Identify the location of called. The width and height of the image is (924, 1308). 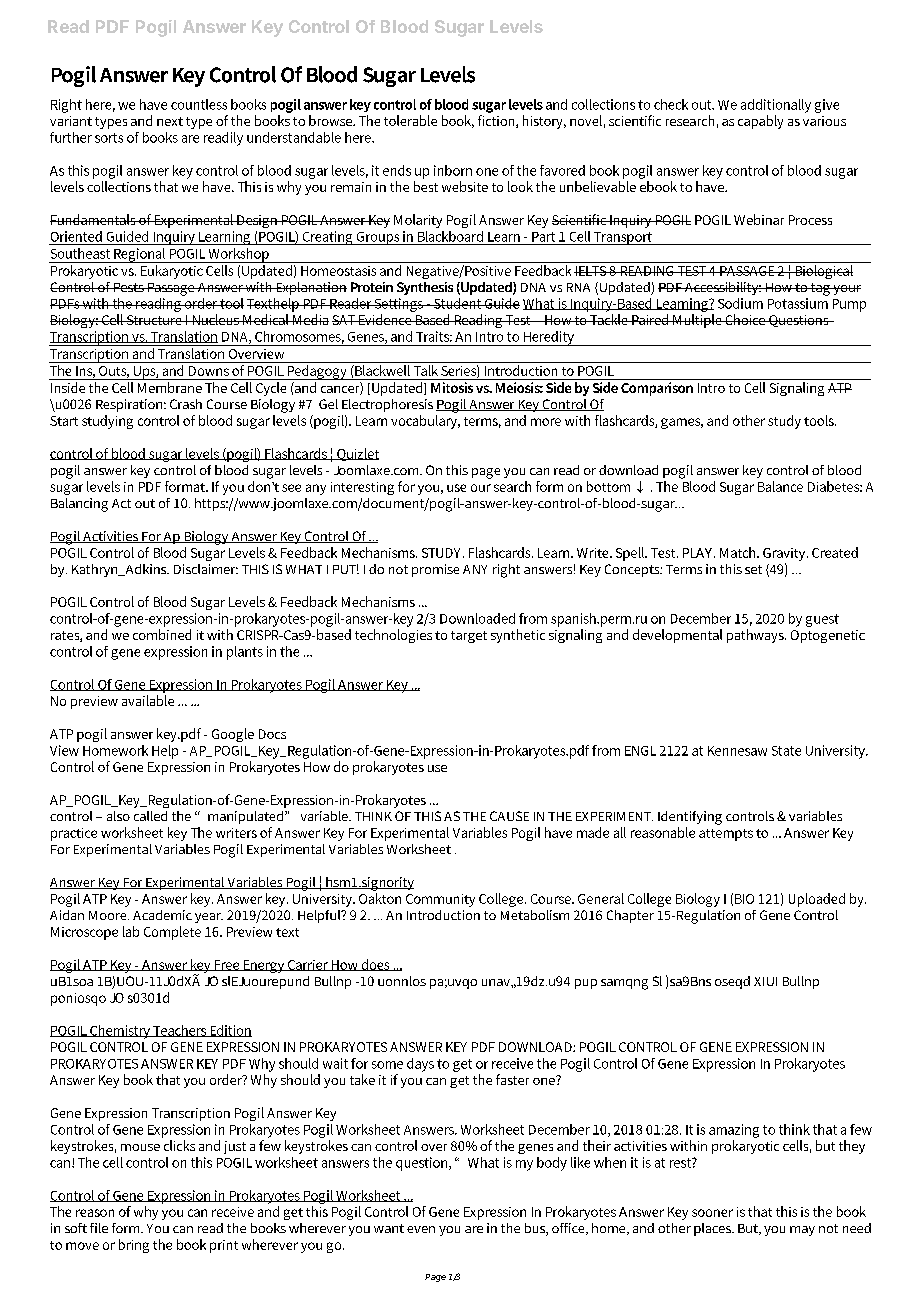
(150, 816).
